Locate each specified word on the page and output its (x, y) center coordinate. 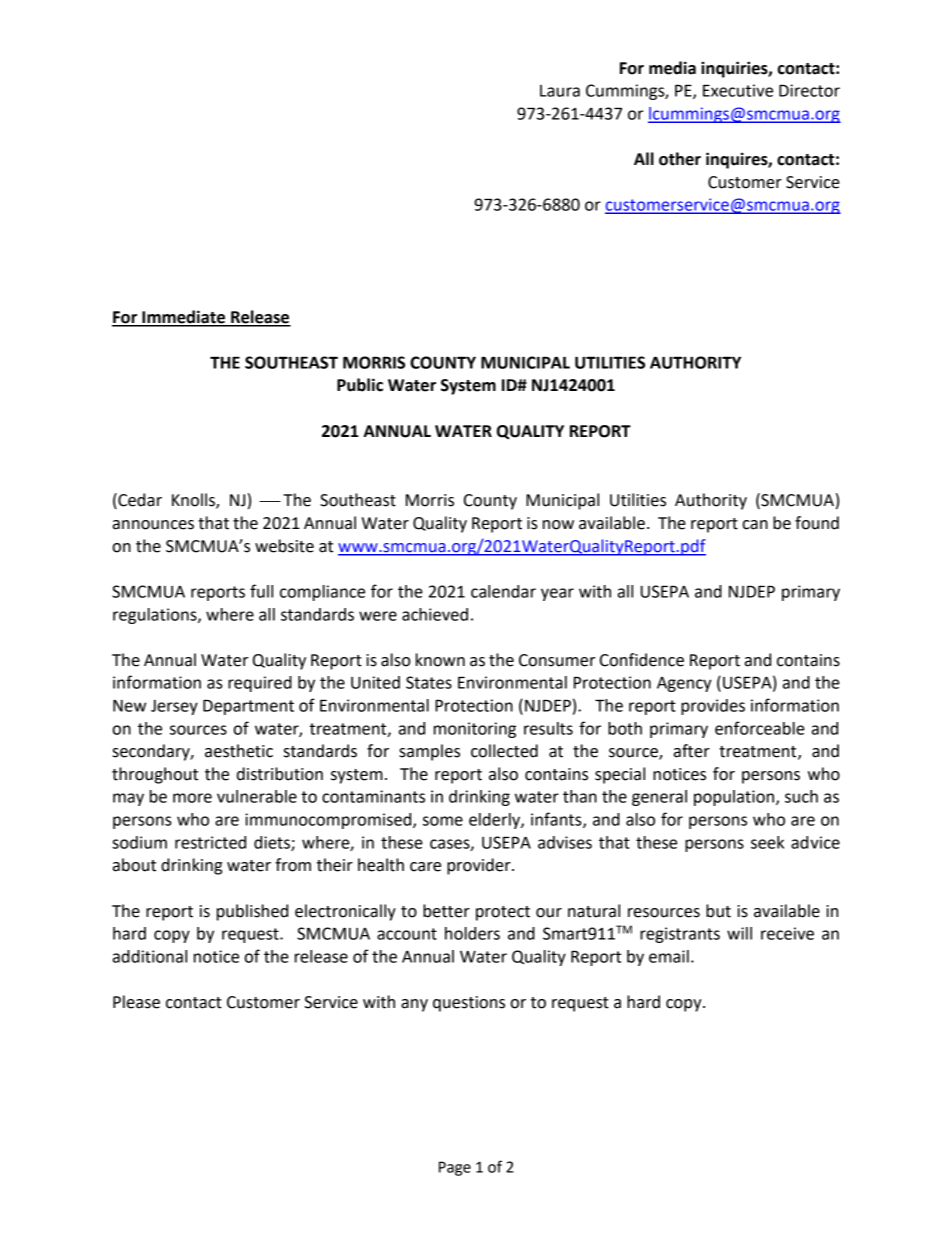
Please (136, 1002)
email (669, 956)
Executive (738, 90)
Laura (560, 91)
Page (455, 1168)
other (680, 159)
